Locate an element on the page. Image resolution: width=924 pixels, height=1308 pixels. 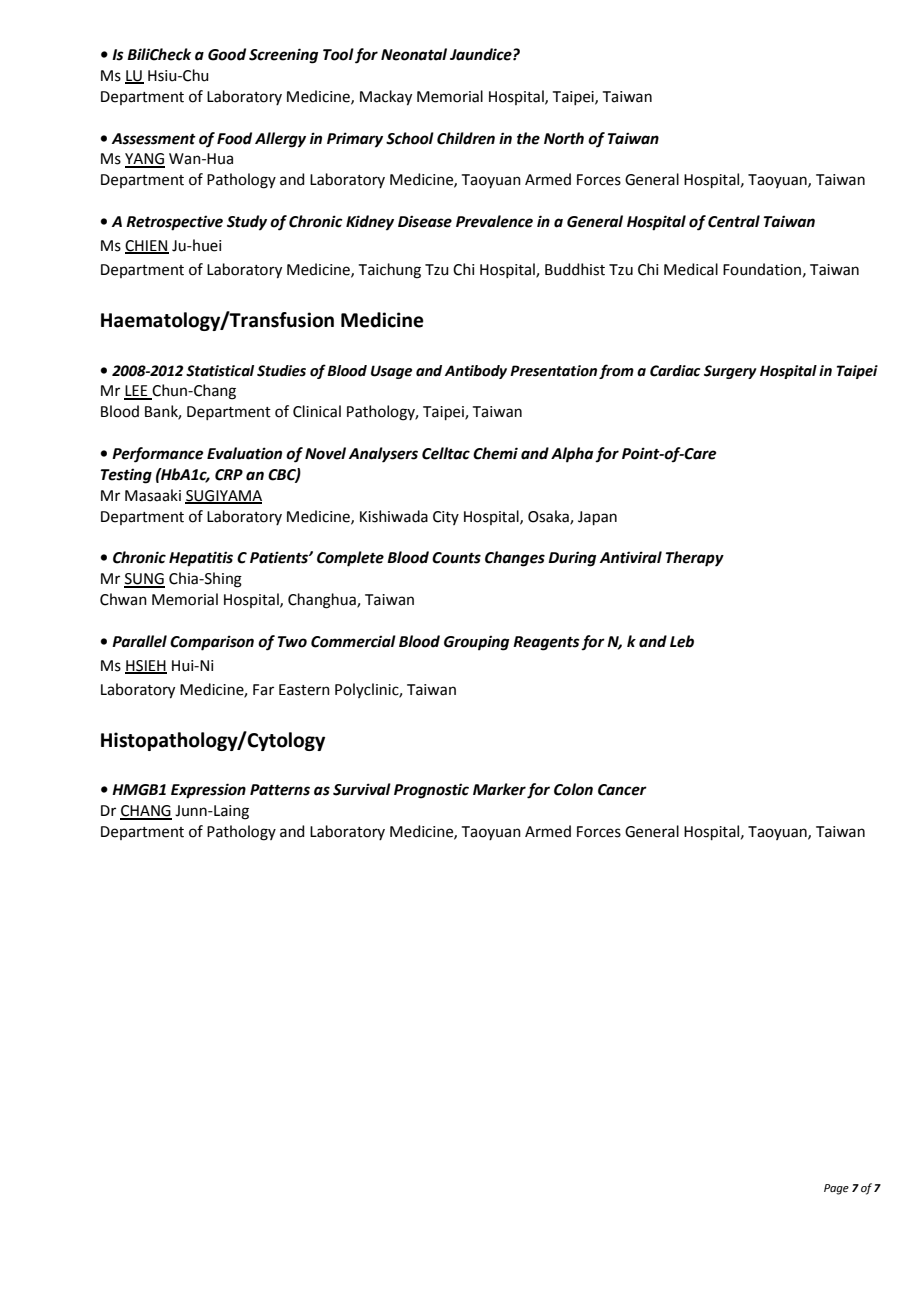
Page is located at coordinates (836, 1189).
